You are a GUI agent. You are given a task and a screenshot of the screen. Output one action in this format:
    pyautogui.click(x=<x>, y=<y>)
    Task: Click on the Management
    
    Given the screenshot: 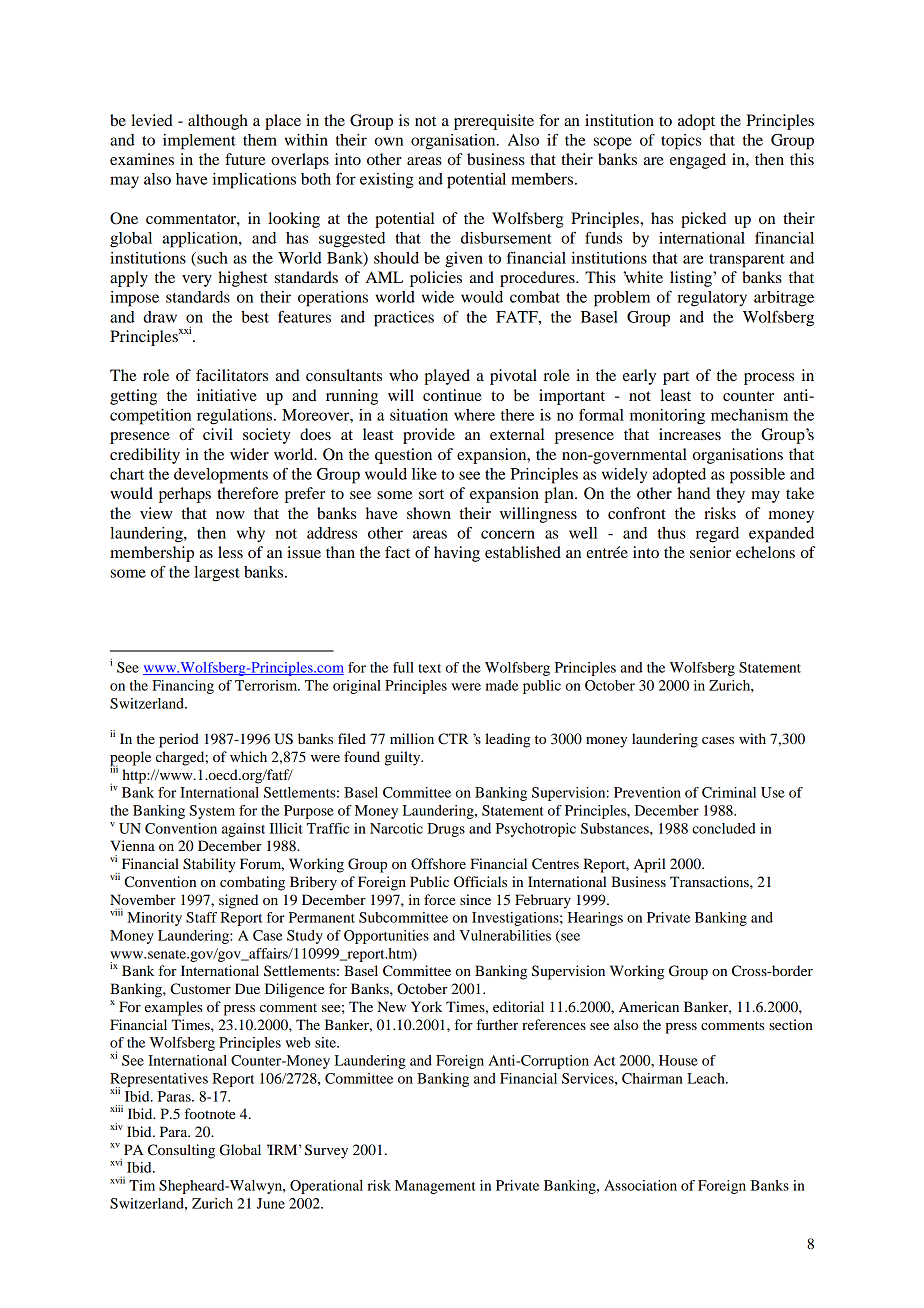 What is the action you would take?
    pyautogui.click(x=435, y=1187)
